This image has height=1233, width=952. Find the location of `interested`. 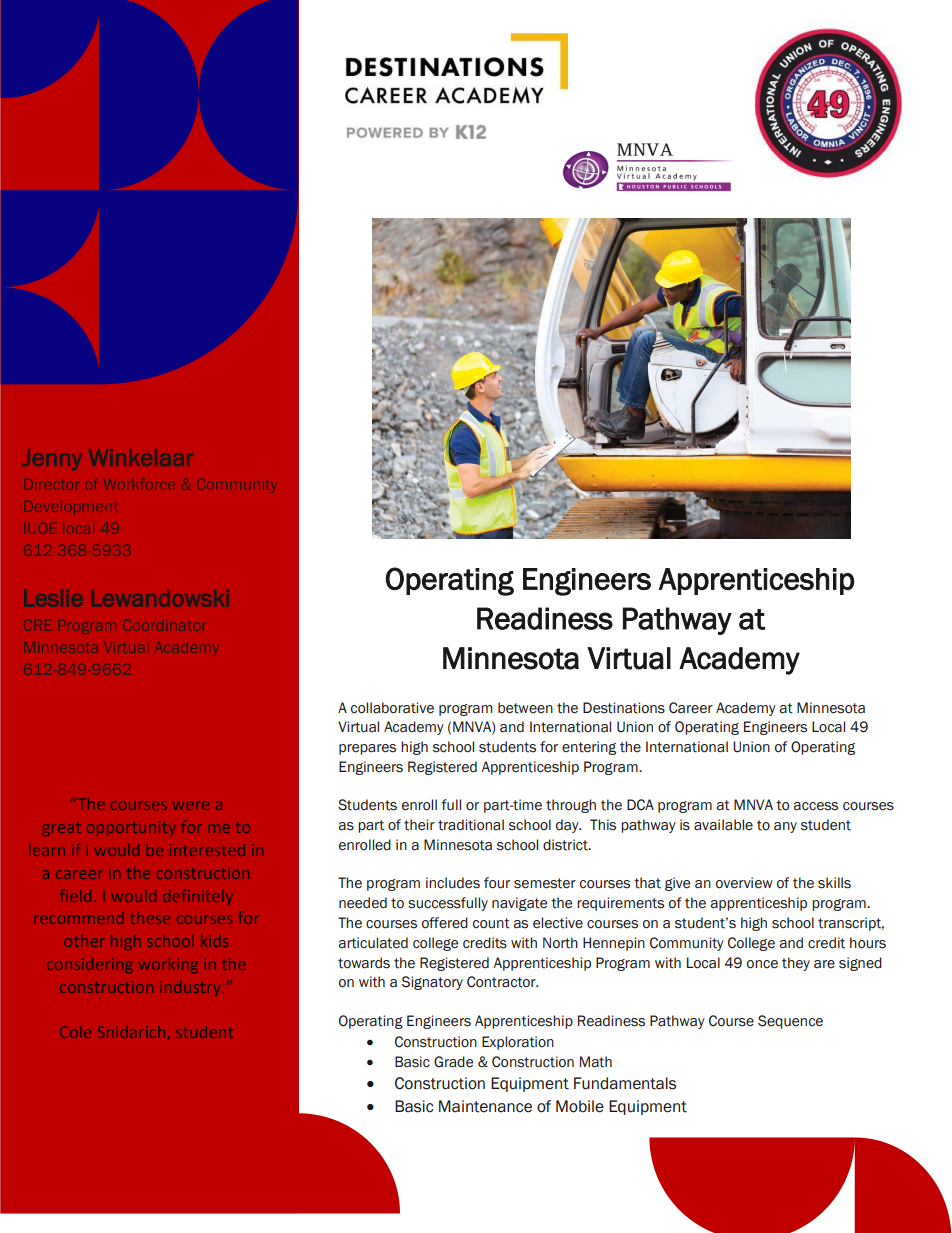

interested is located at coordinates (207, 850).
